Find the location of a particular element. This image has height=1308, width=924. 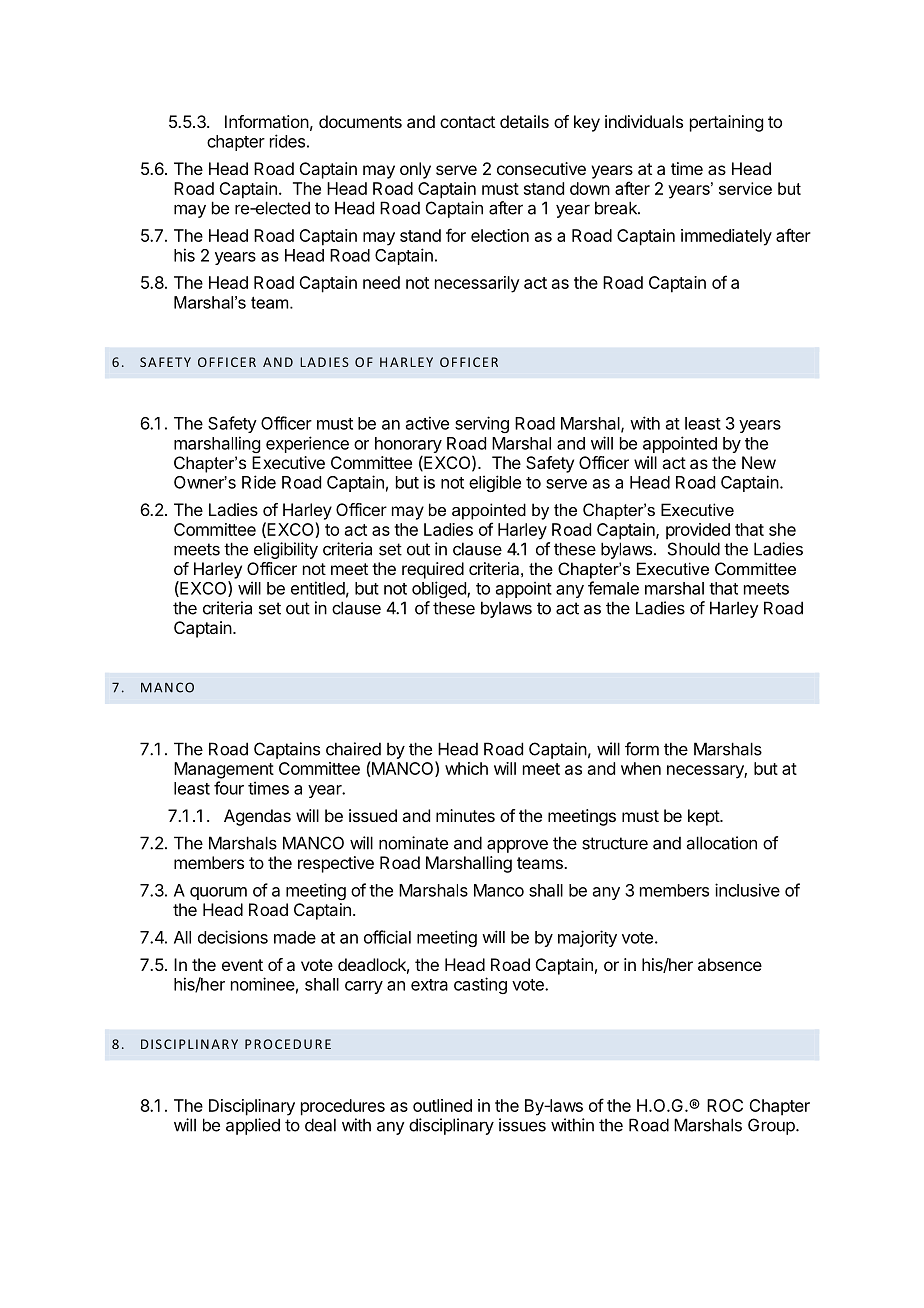

details is located at coordinates (524, 121).
